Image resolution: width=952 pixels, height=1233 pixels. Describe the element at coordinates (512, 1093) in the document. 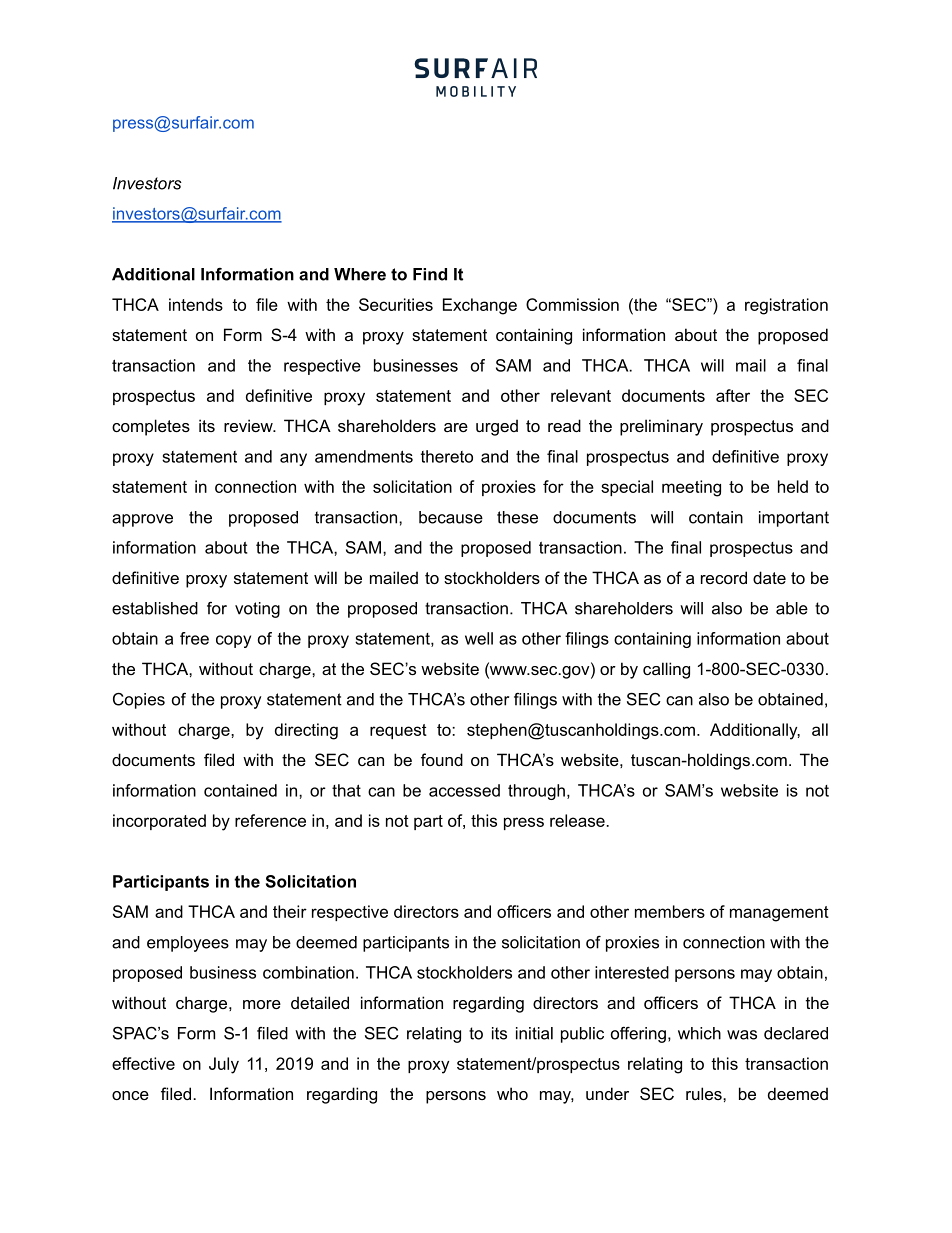

I see `who` at that location.
